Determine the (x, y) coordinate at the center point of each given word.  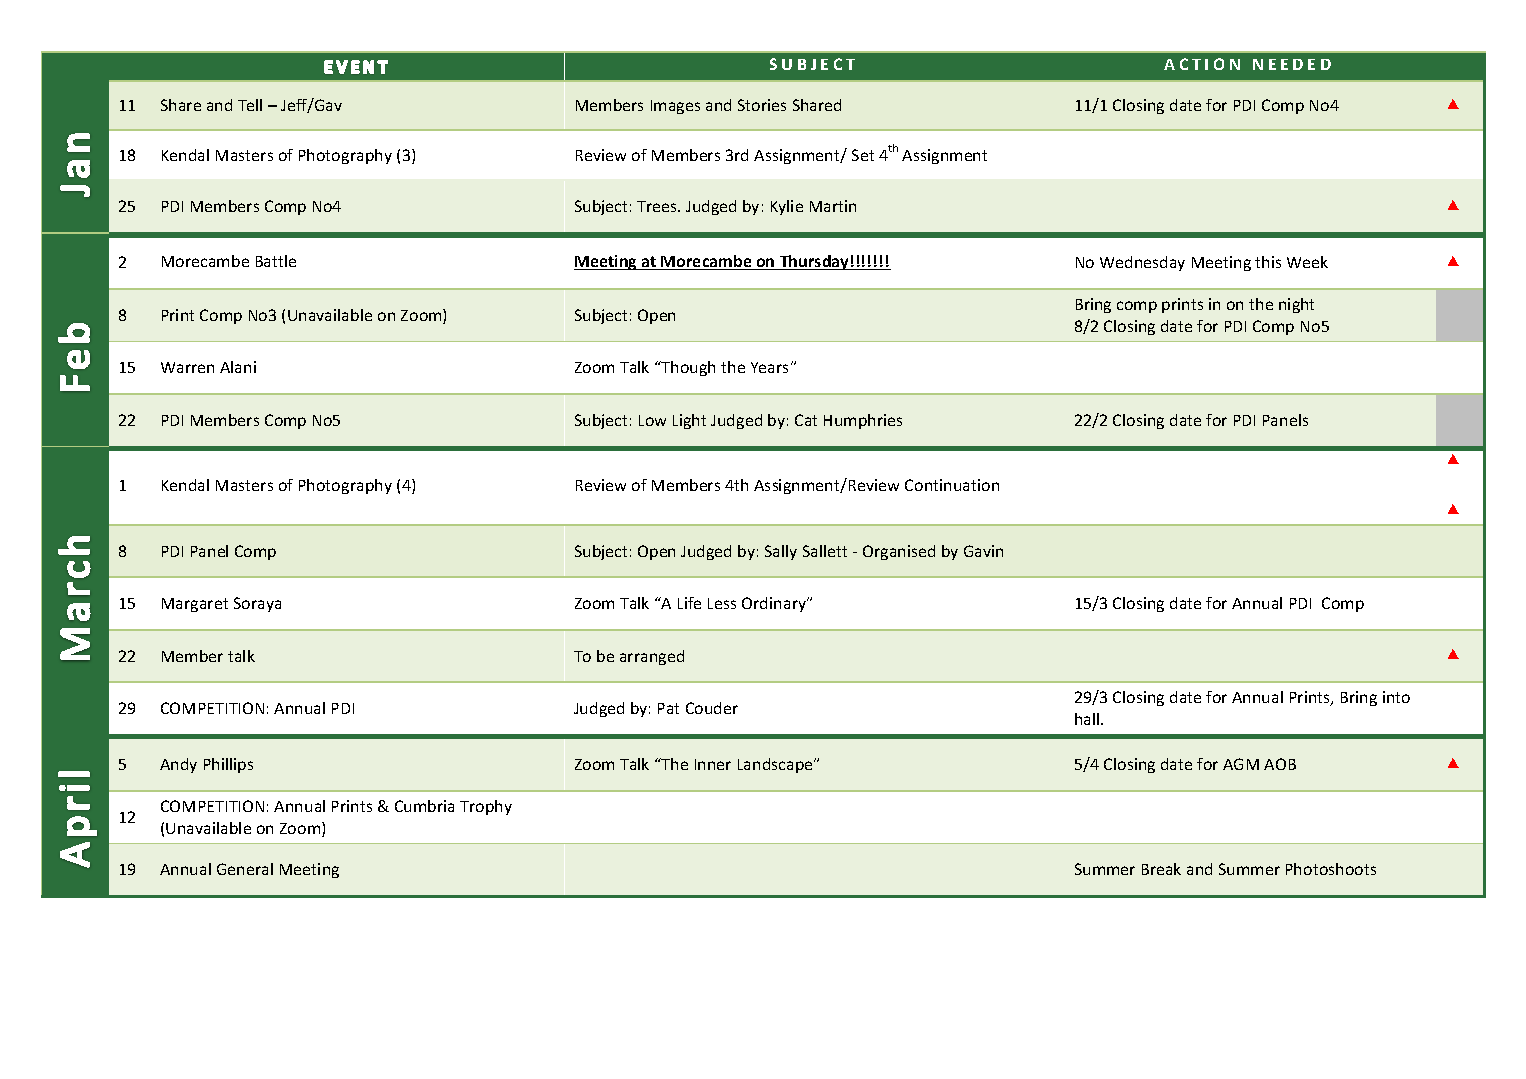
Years (771, 367)
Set (863, 155)
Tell (250, 105)
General (245, 869)
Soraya (257, 604)
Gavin (983, 551)
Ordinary (775, 604)
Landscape (776, 765)
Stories (762, 105)
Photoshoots (1331, 869)
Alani (238, 367)
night (1296, 305)
